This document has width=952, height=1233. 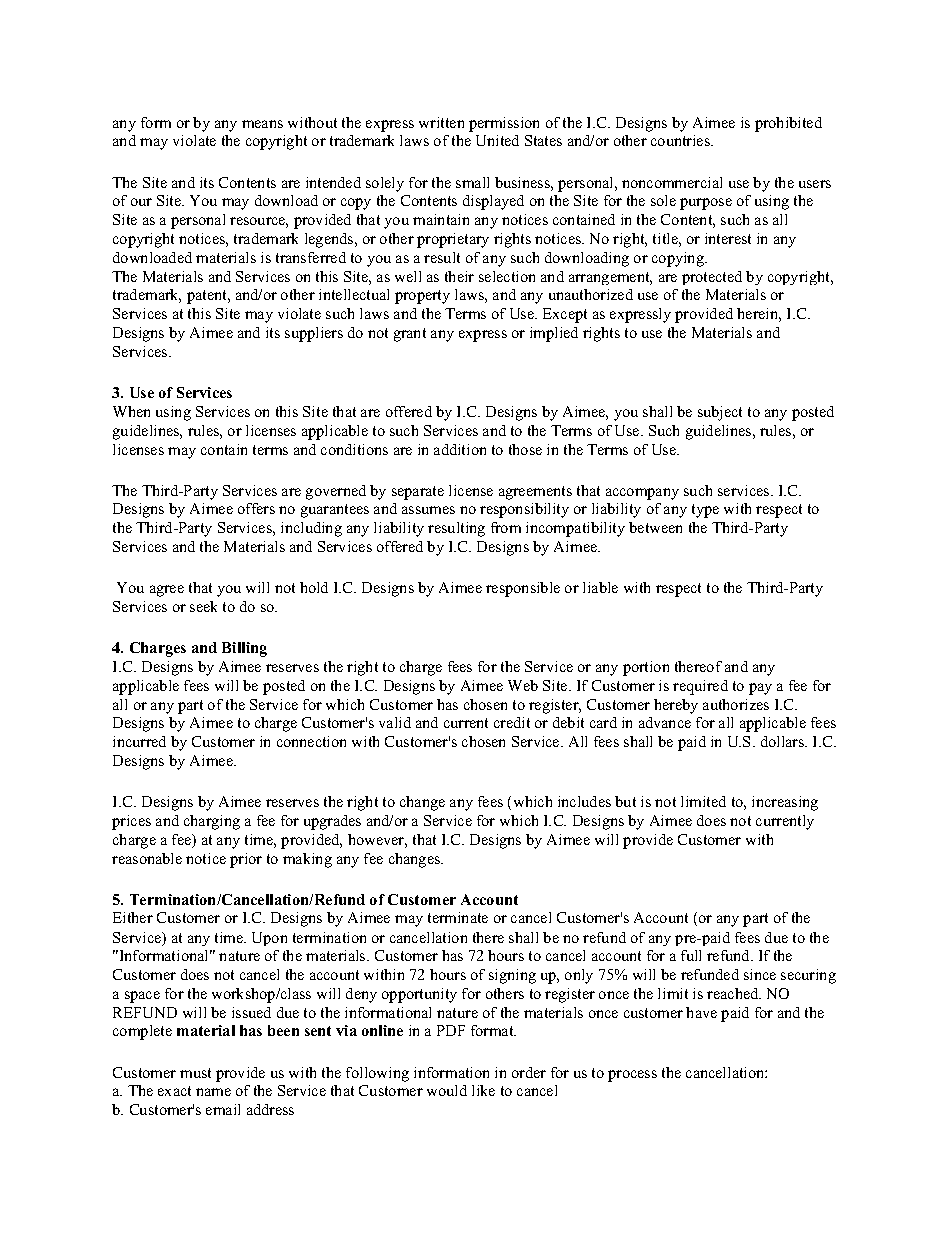 What do you see at coordinates (203, 606) in the document?
I see `seek` at bounding box center [203, 606].
